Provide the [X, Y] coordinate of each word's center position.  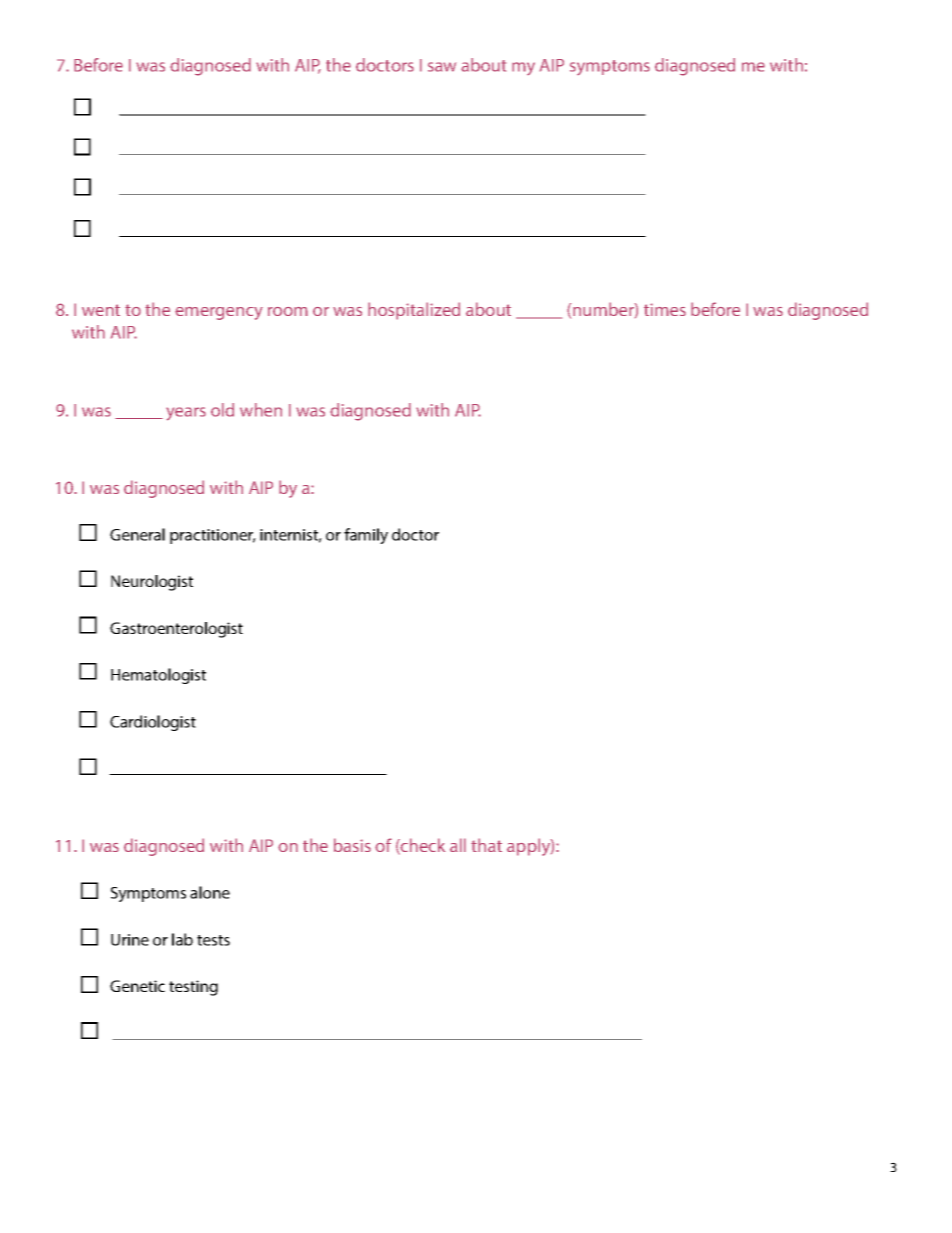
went [101, 310]
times [665, 309]
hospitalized [414, 311]
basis [352, 845]
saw [442, 67]
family [366, 536]
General [137, 534]
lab [182, 939]
